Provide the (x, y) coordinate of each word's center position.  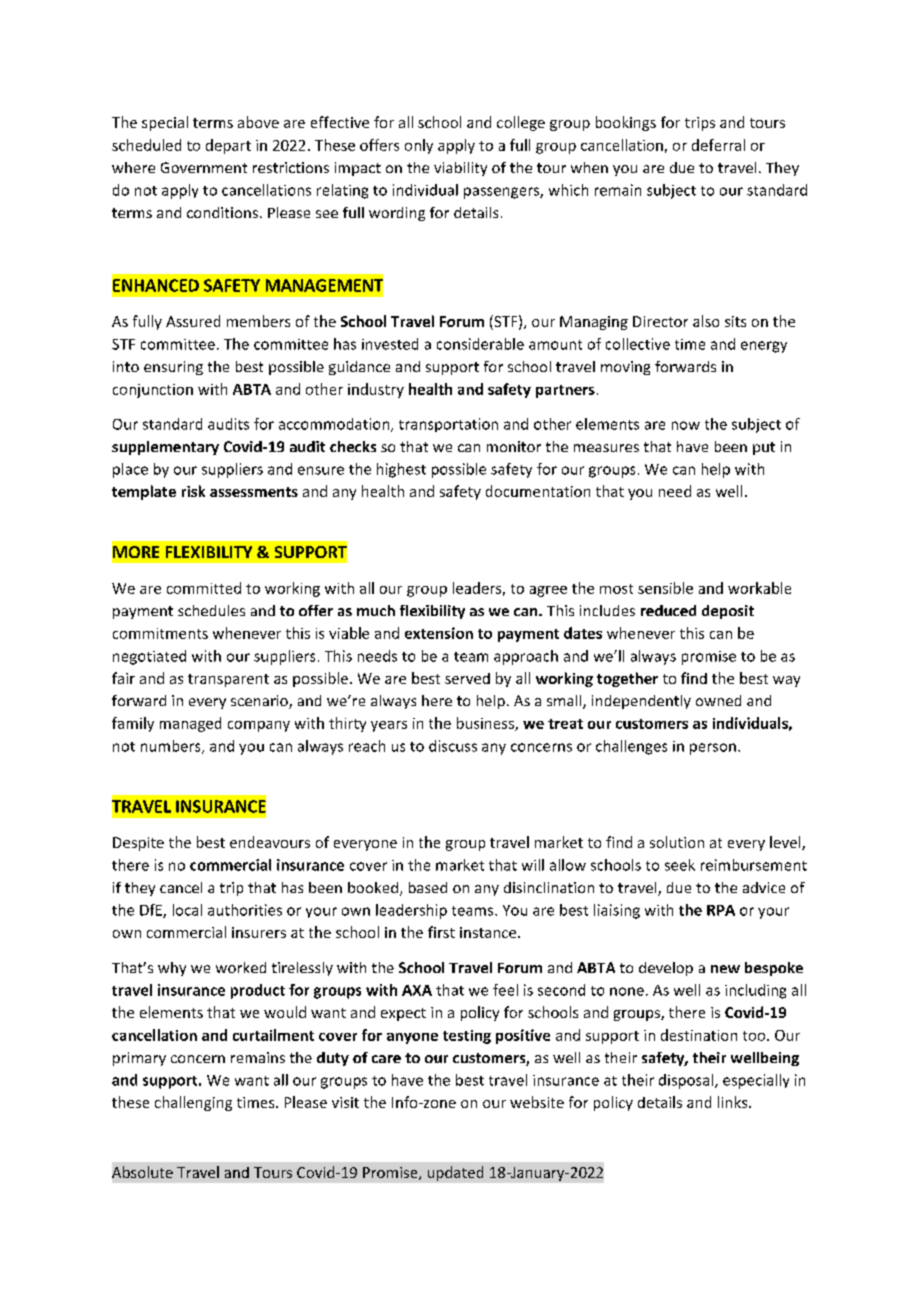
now (686, 425)
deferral (718, 145)
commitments (160, 633)
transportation (448, 425)
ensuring (173, 368)
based (428, 887)
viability (460, 169)
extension (439, 633)
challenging (193, 1103)
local (187, 910)
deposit (728, 612)
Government (204, 167)
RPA (721, 910)
